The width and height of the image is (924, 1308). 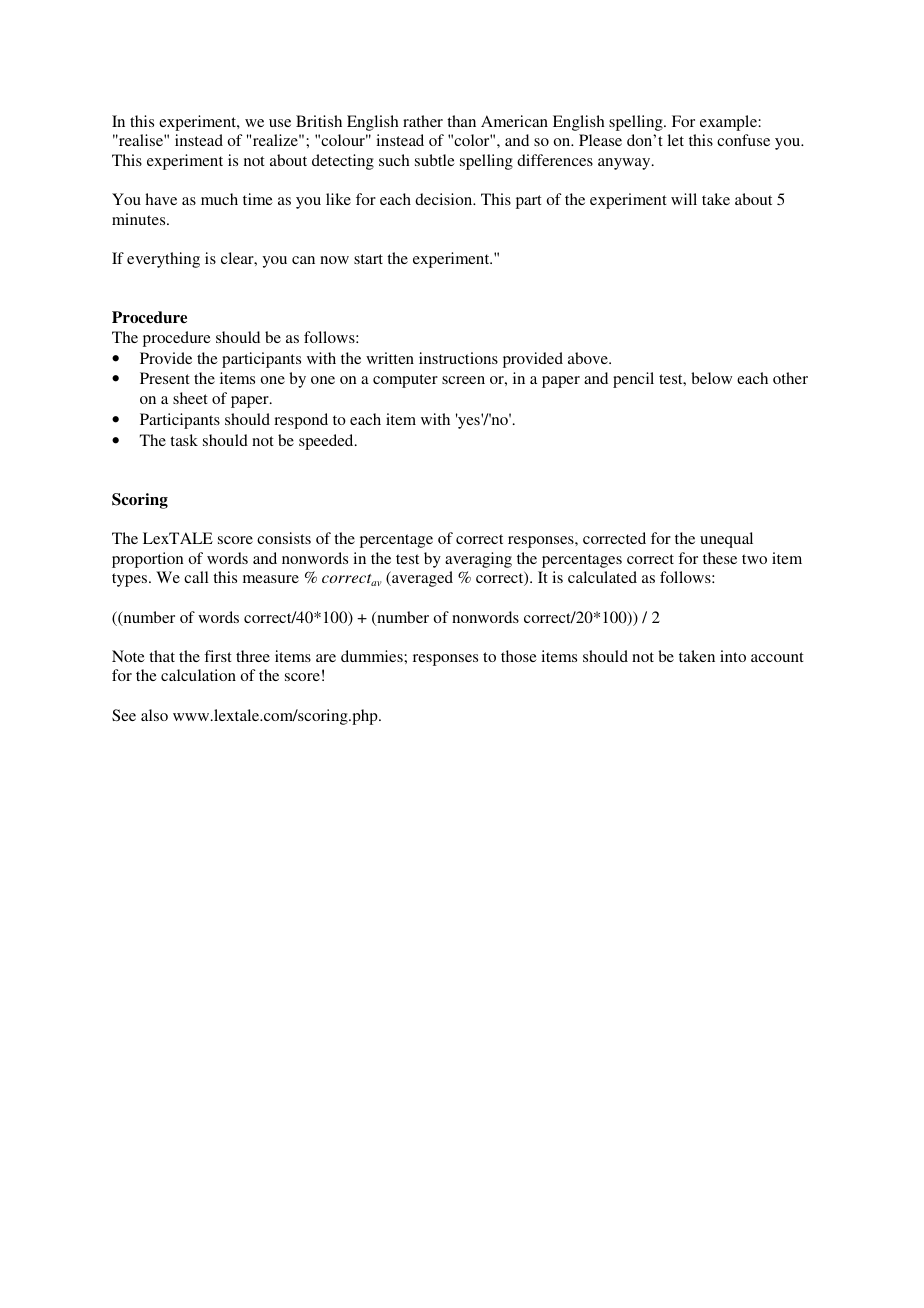 What do you see at coordinates (196, 577) in the image?
I see `call` at bounding box center [196, 577].
